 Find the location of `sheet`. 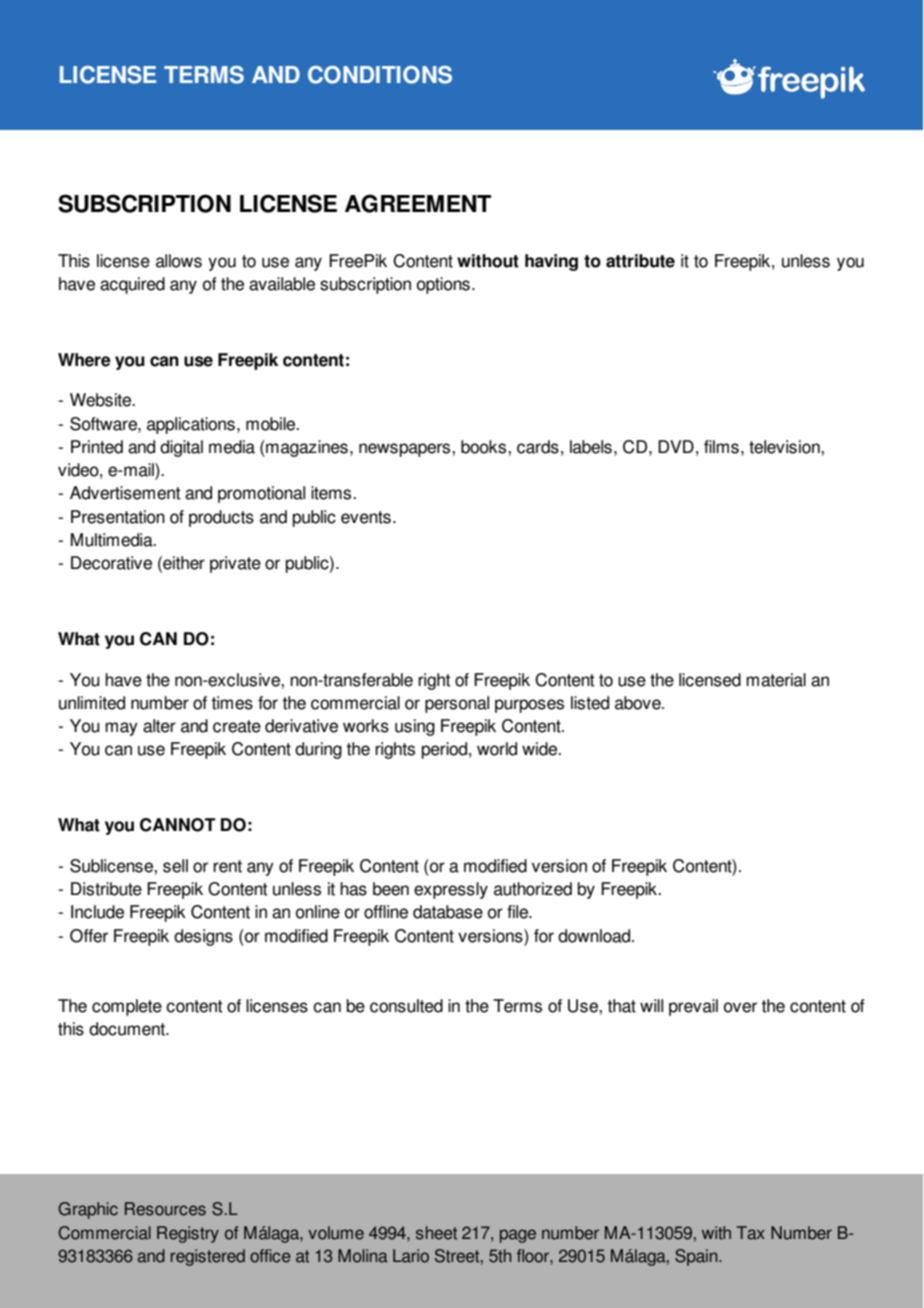

sheet is located at coordinates (436, 1233).
